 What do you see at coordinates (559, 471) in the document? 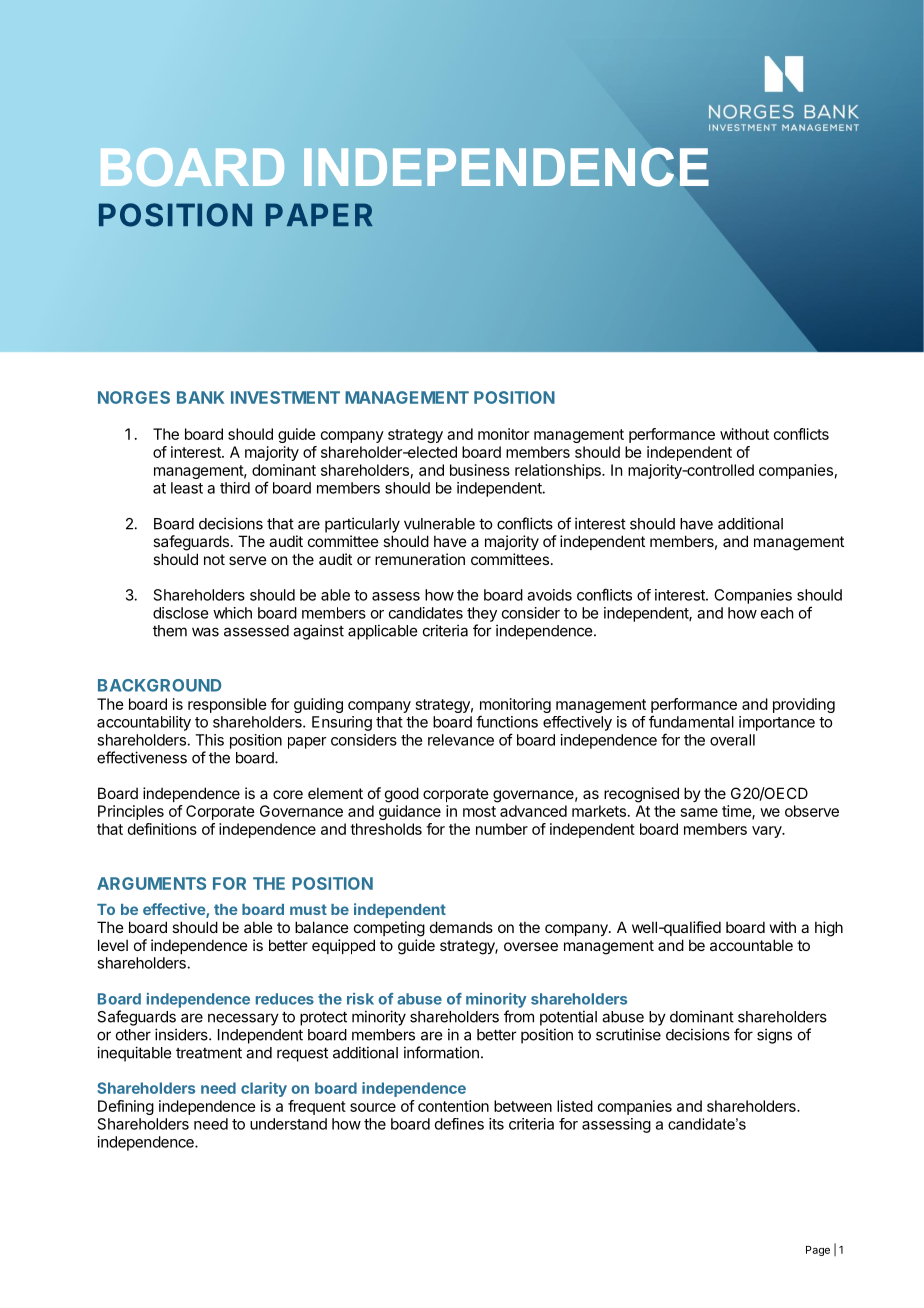
I see `relationships` at bounding box center [559, 471].
